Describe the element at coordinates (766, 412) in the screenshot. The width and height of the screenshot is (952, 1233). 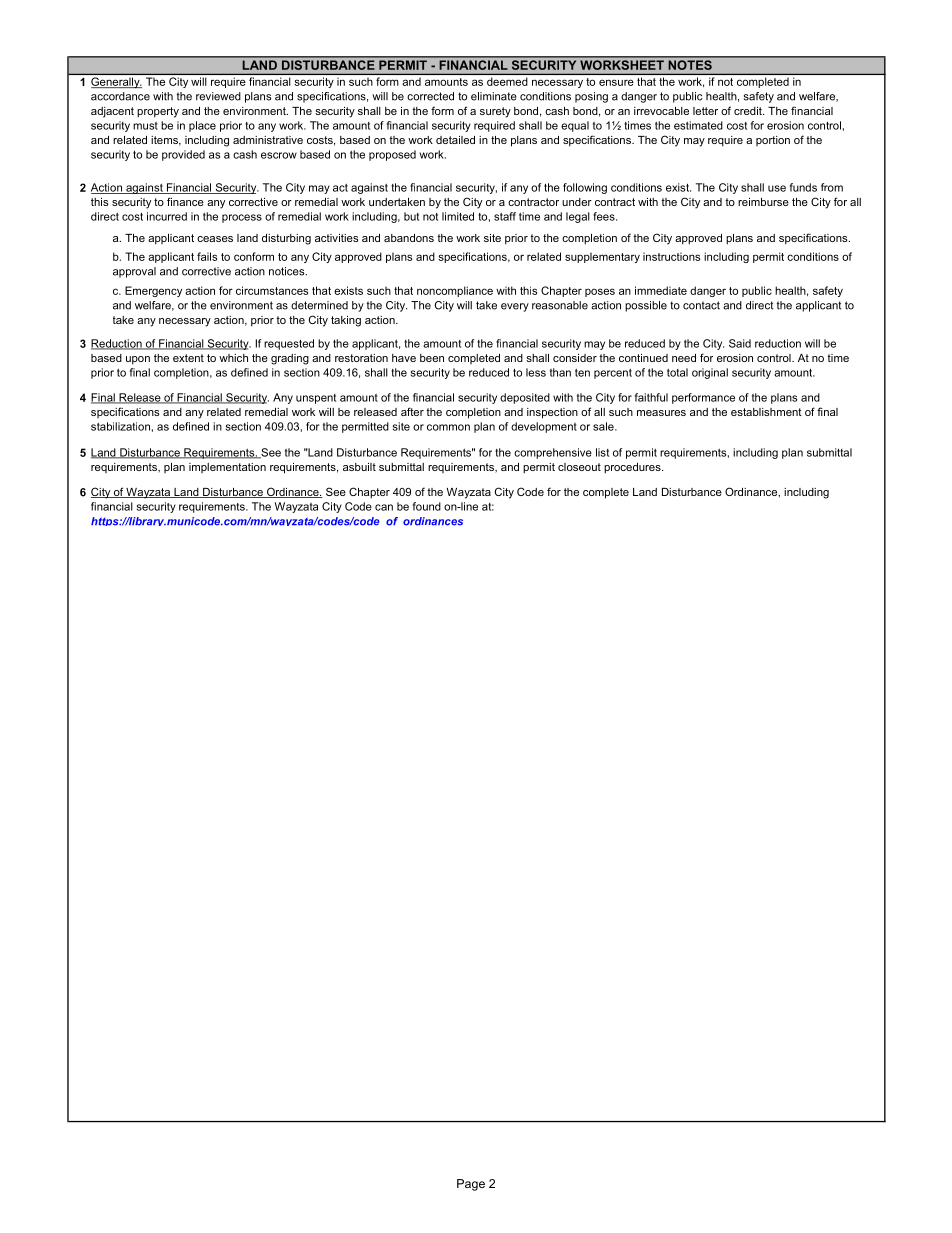
I see `establishment` at that location.
